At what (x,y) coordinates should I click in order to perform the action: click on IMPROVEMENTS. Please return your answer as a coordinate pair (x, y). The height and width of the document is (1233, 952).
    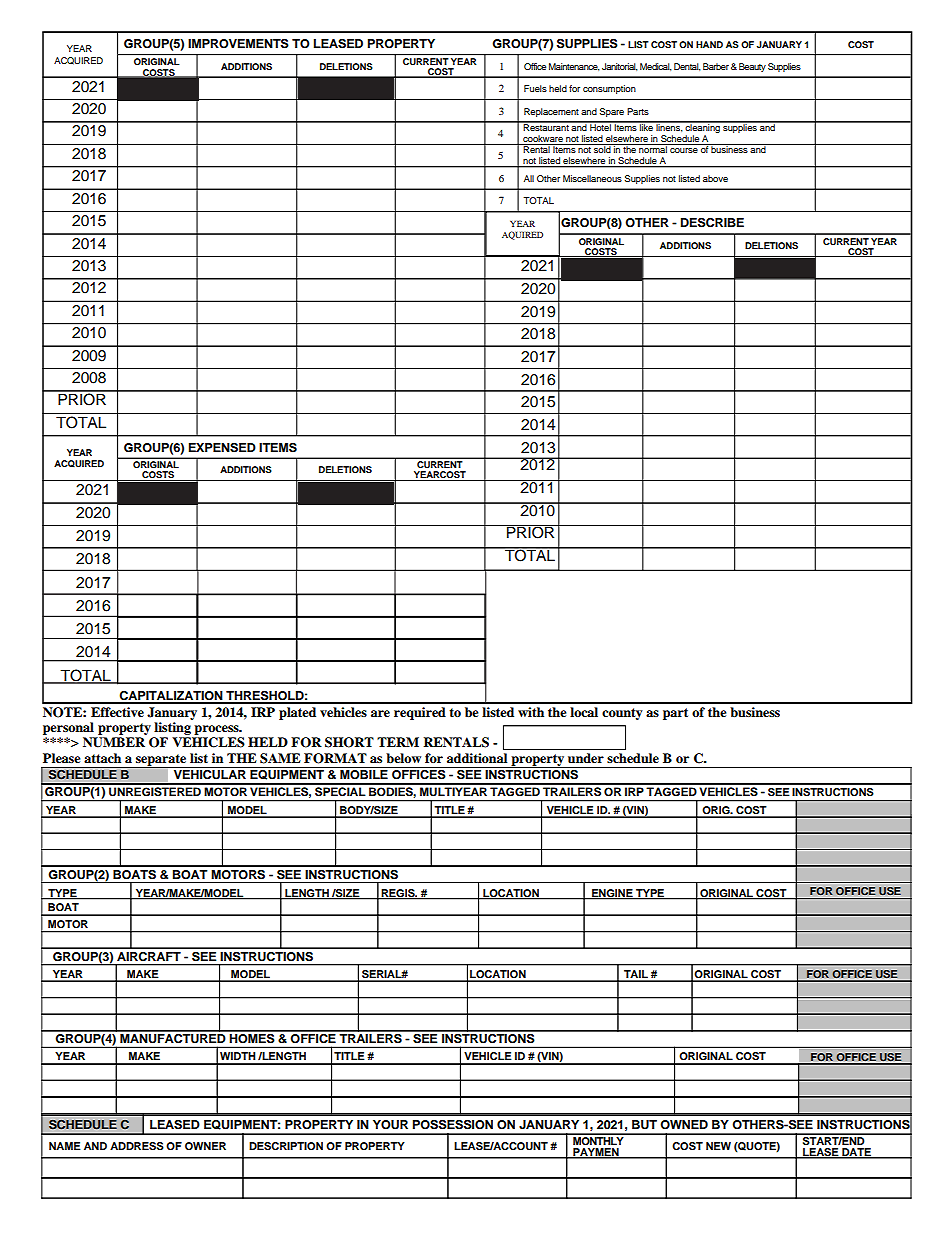
    Looking at the image, I should click on (238, 44).
